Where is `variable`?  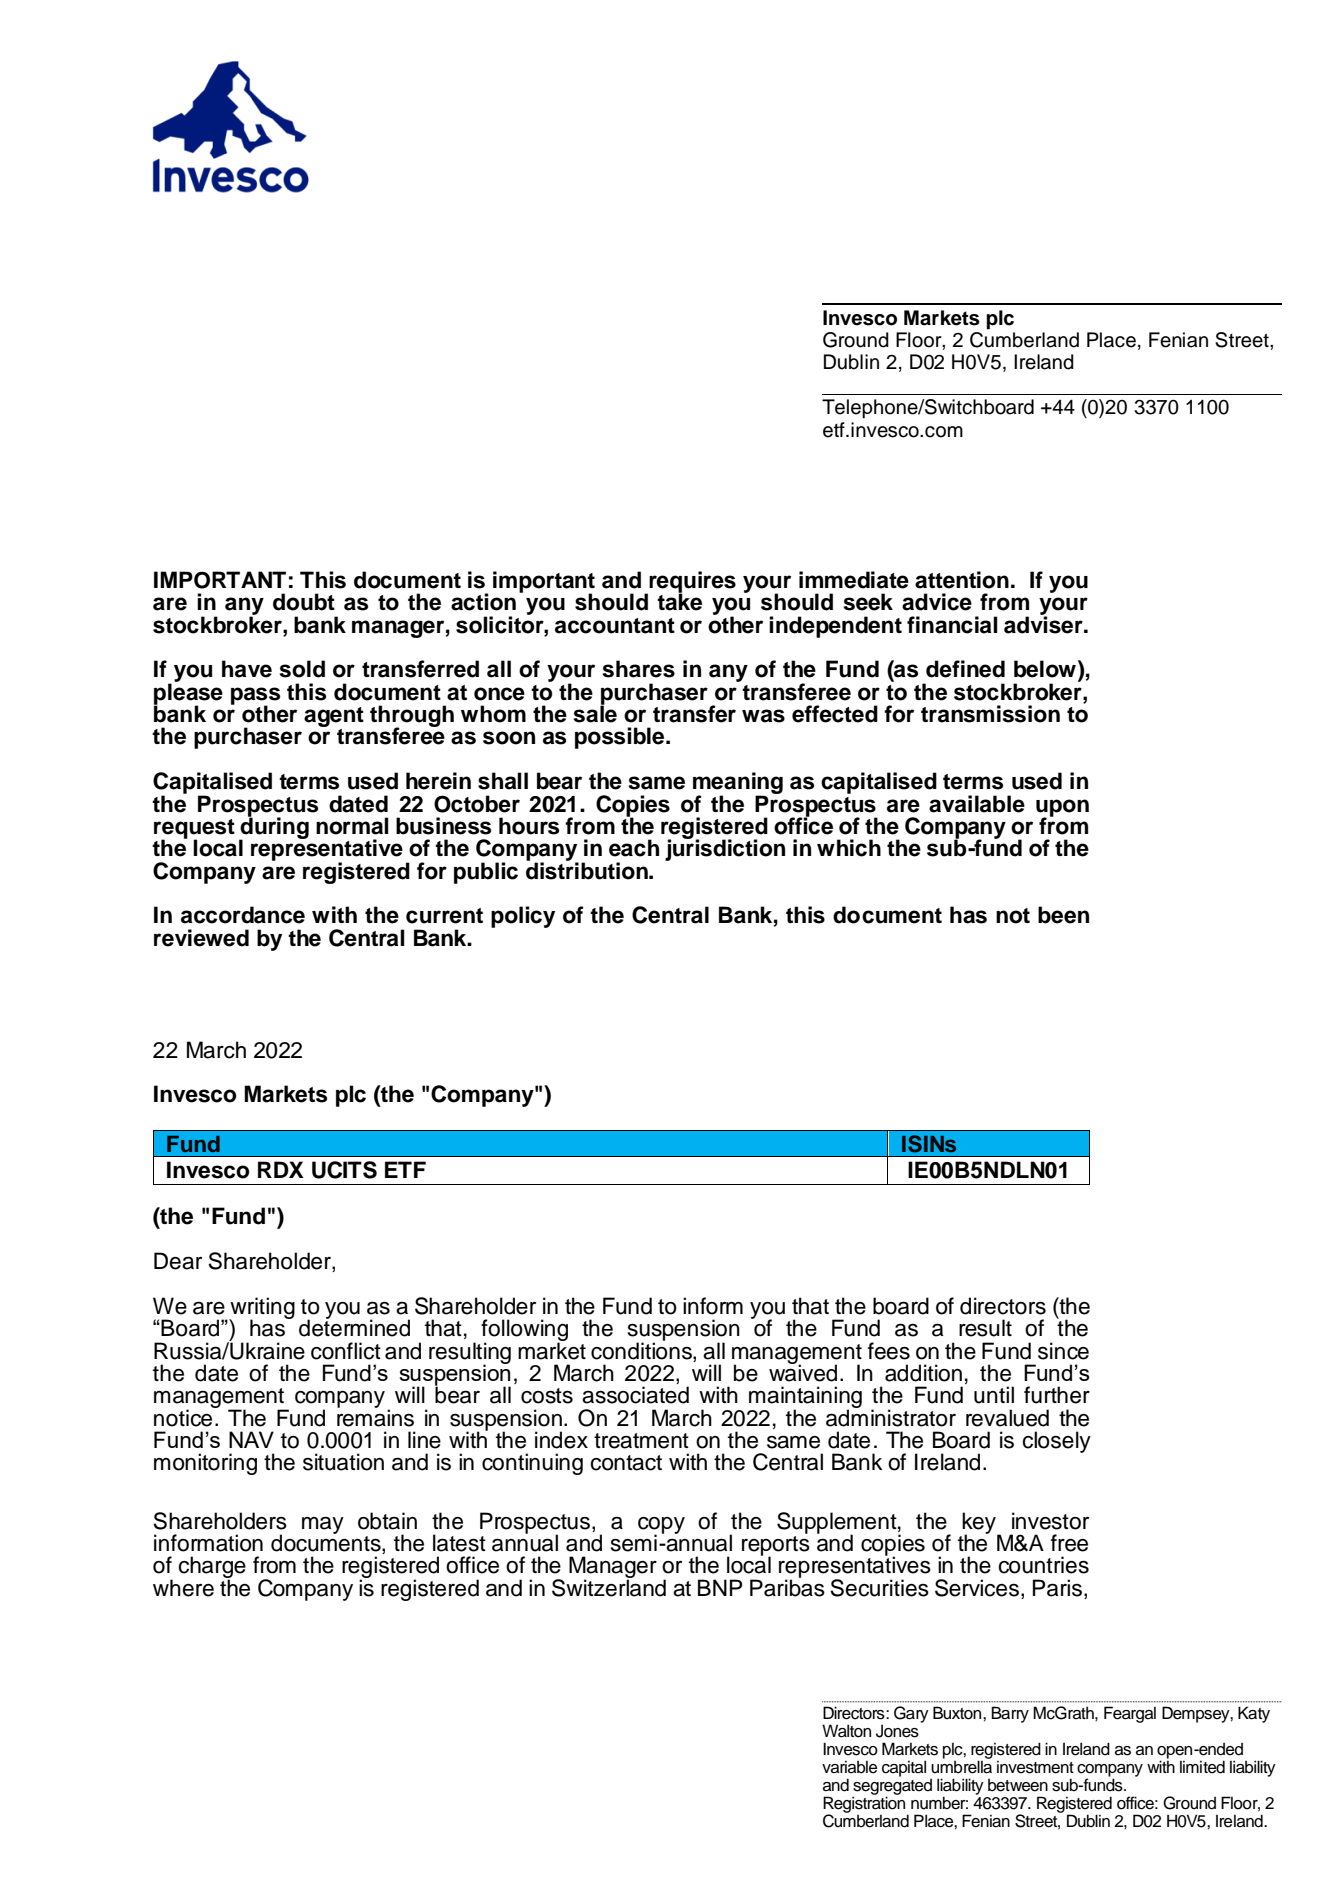 variable is located at coordinates (849, 1767).
